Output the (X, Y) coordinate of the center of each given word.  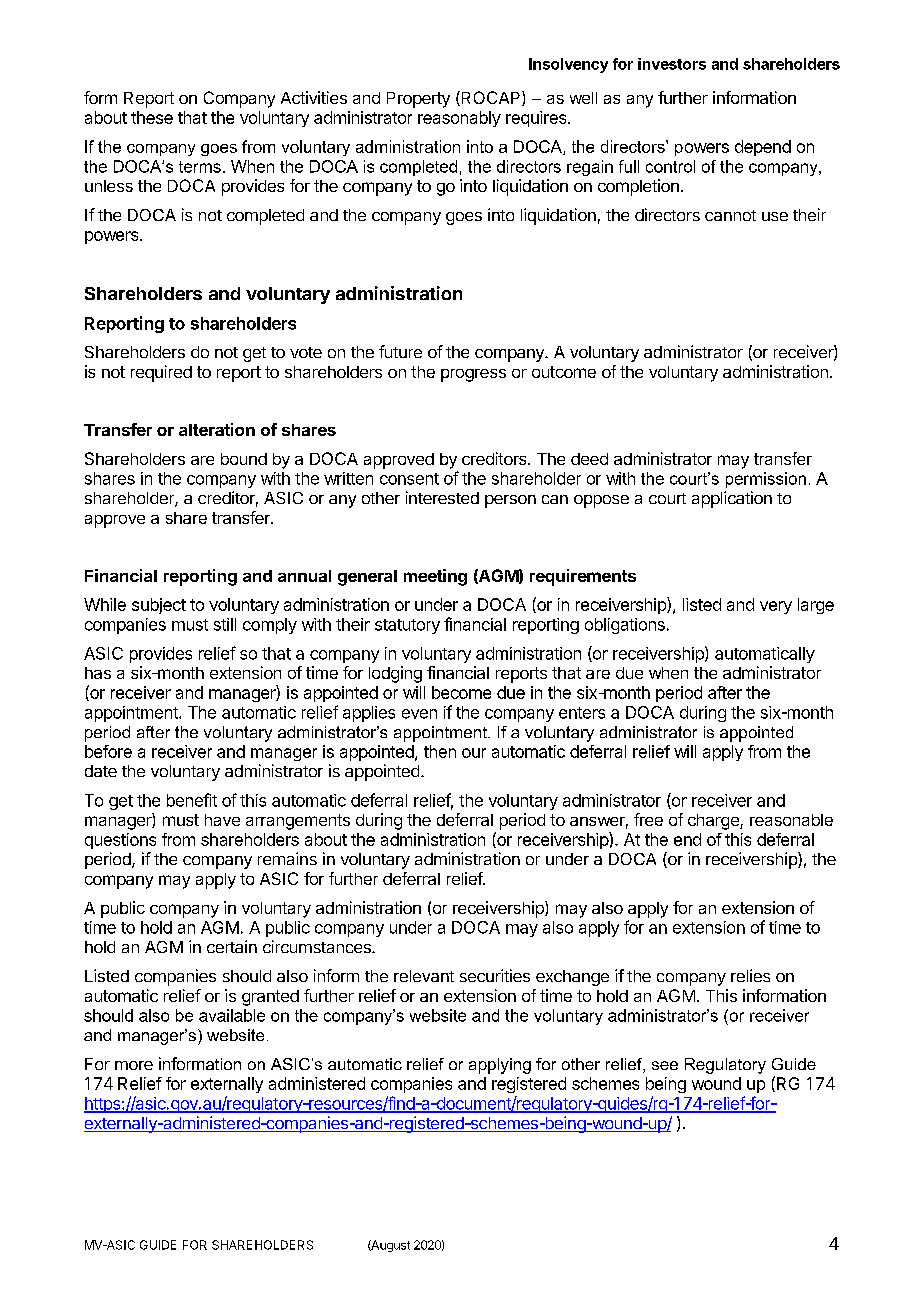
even (419, 714)
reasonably (459, 119)
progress (473, 375)
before (108, 751)
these (152, 117)
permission (766, 480)
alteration (217, 429)
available (232, 1015)
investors (672, 64)
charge (714, 822)
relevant (424, 976)
